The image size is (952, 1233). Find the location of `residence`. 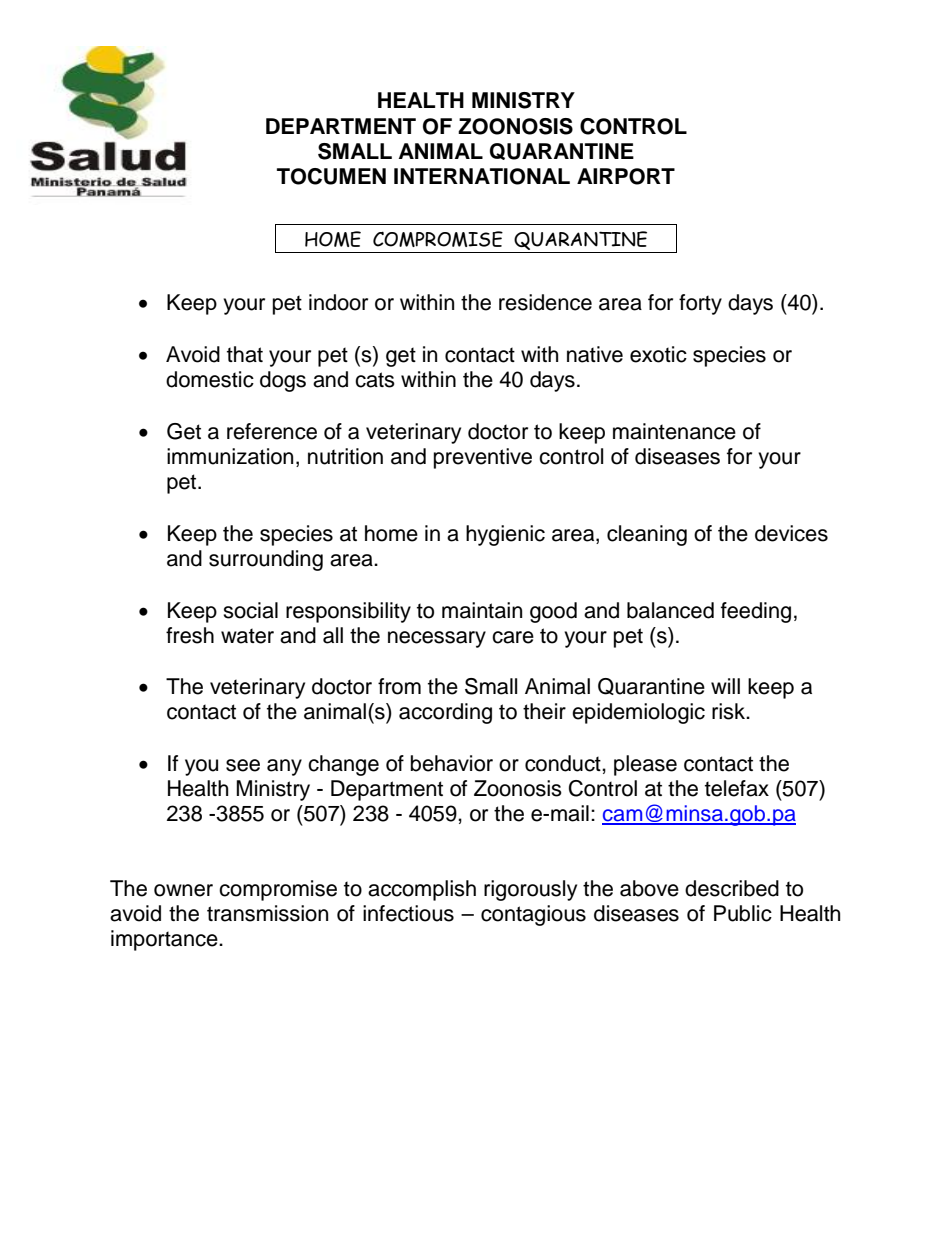

residence is located at coordinates (545, 302).
